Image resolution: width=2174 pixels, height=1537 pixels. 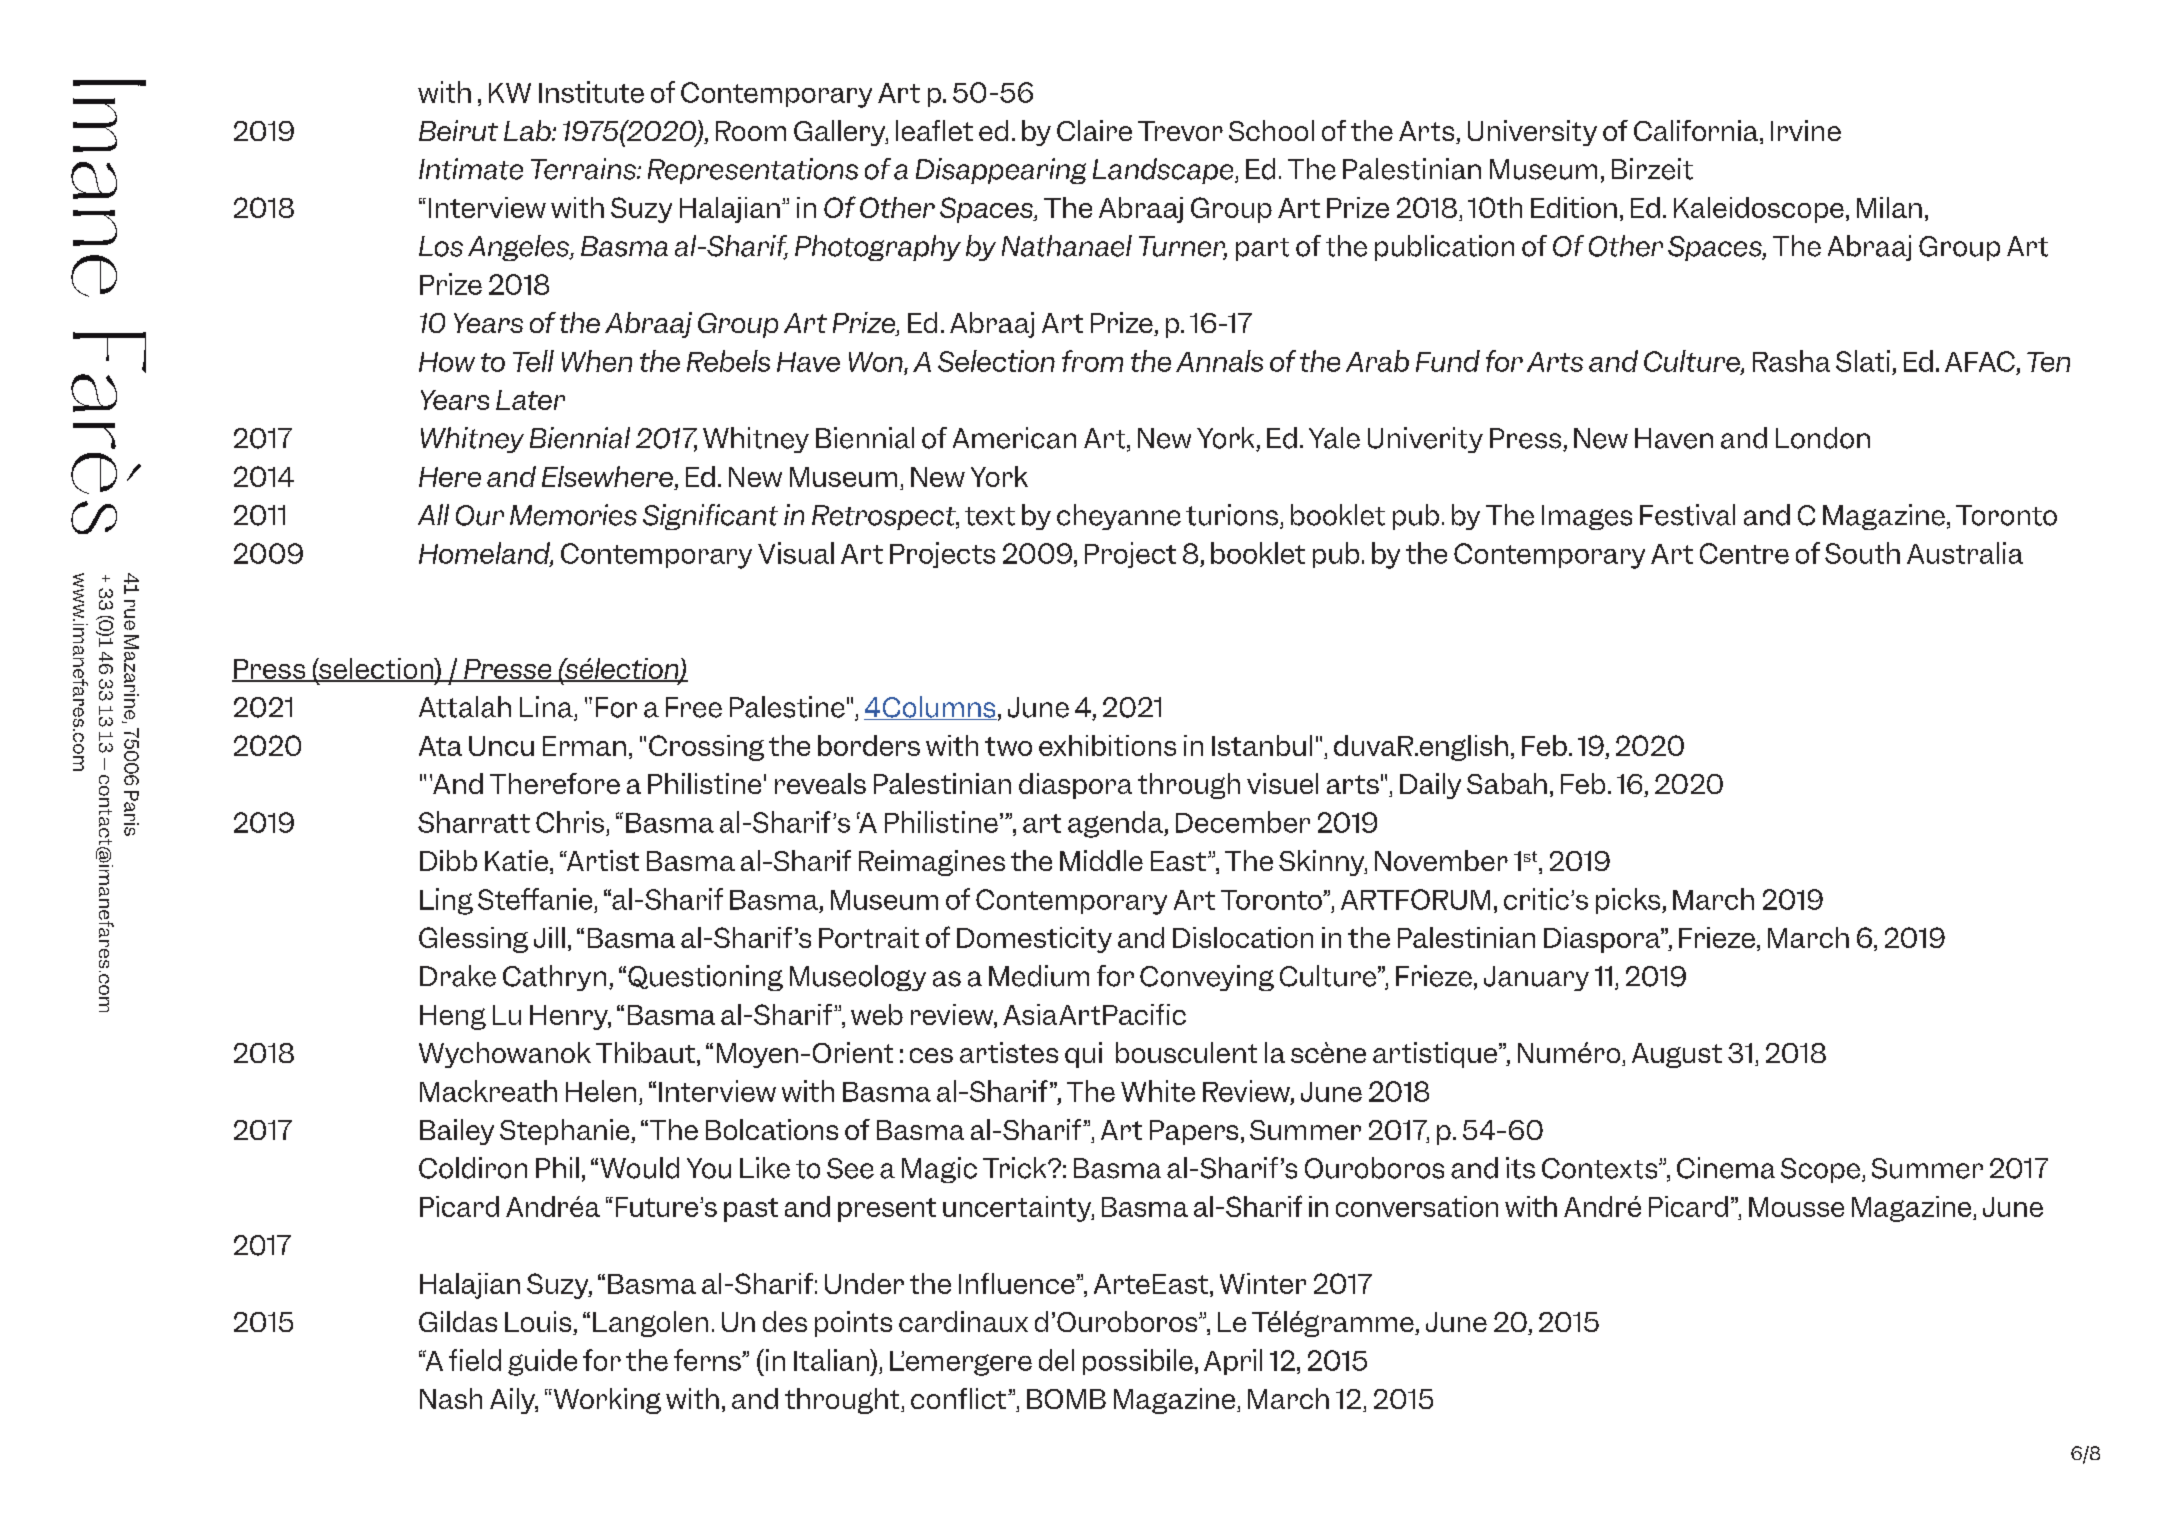 I want to click on Sabah, so click(x=1507, y=783).
